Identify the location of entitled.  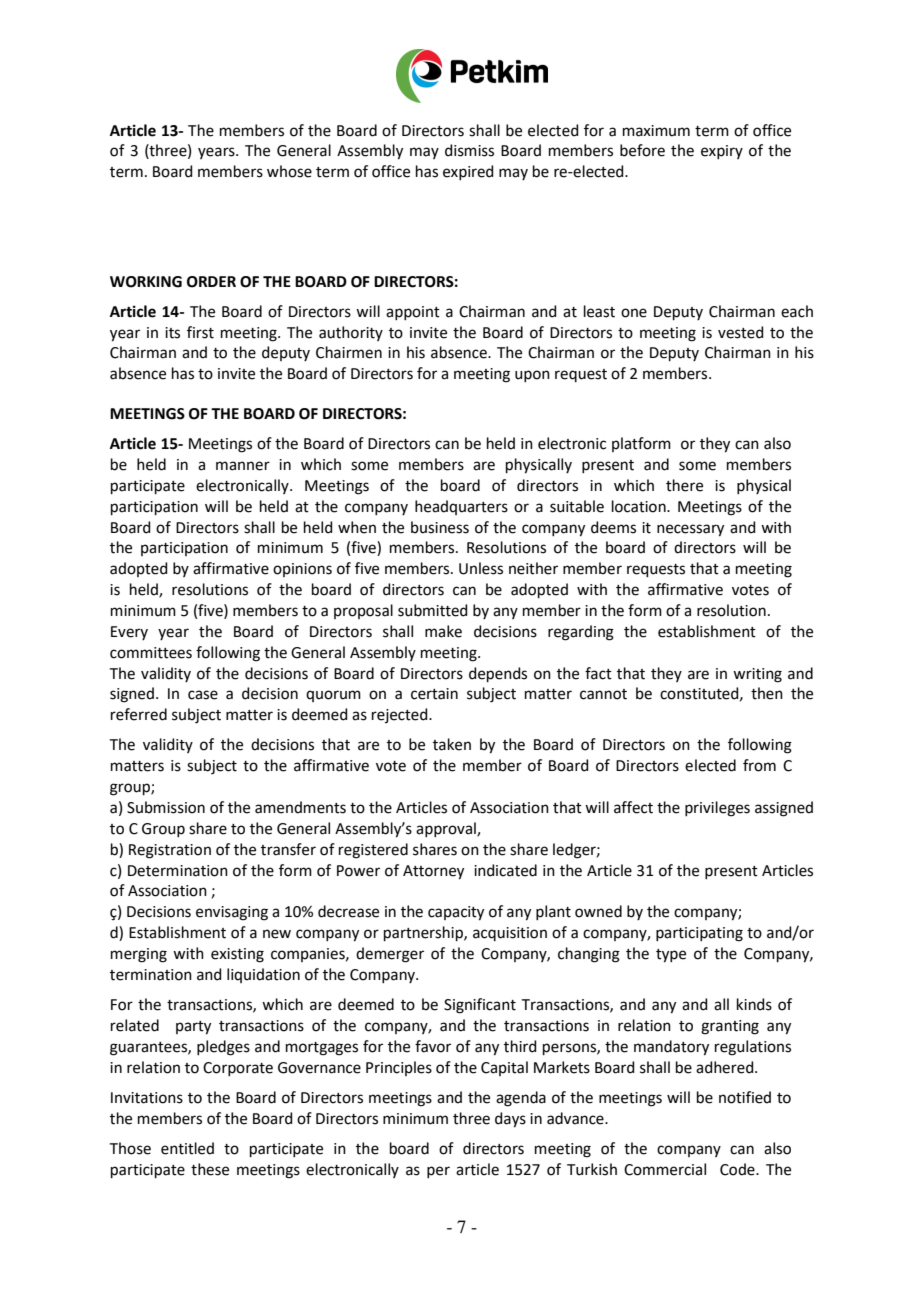
(187, 1148).
